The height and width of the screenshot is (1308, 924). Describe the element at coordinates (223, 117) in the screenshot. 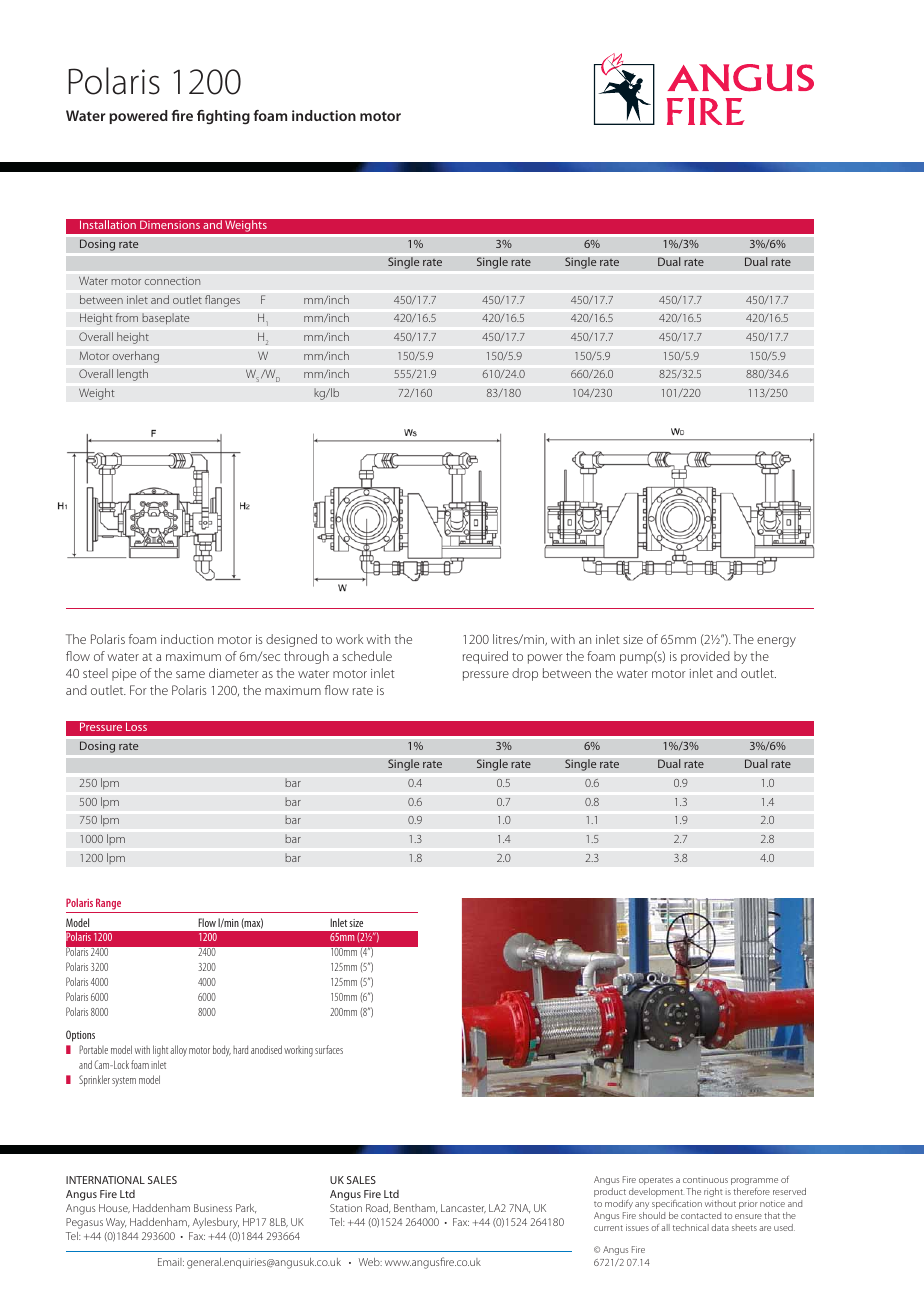

I see `fighting` at that location.
